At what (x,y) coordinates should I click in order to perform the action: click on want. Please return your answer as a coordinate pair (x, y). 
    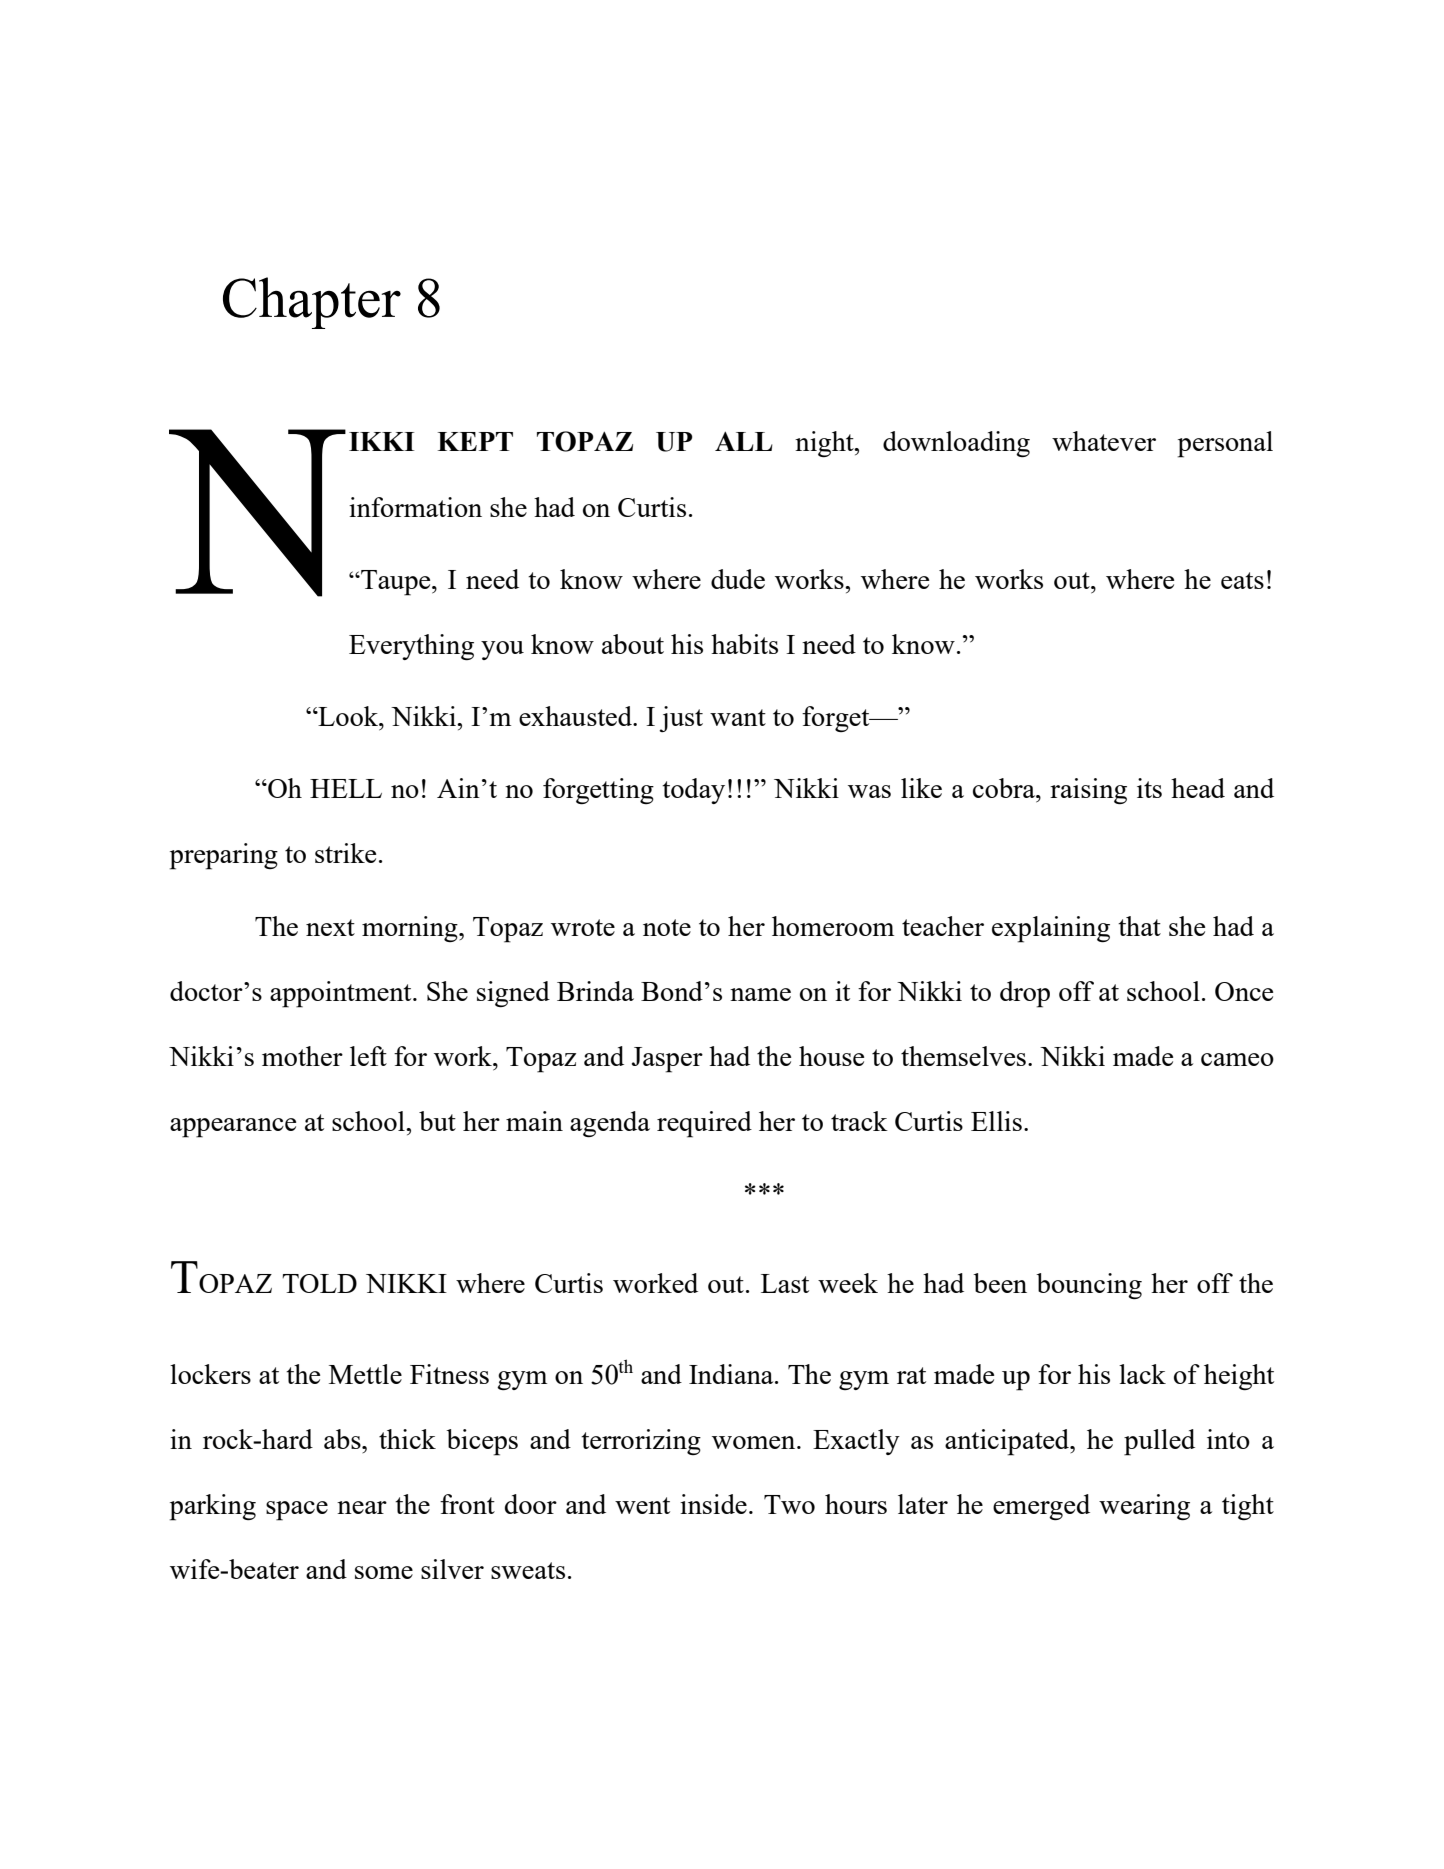
    Looking at the image, I should click on (738, 717).
